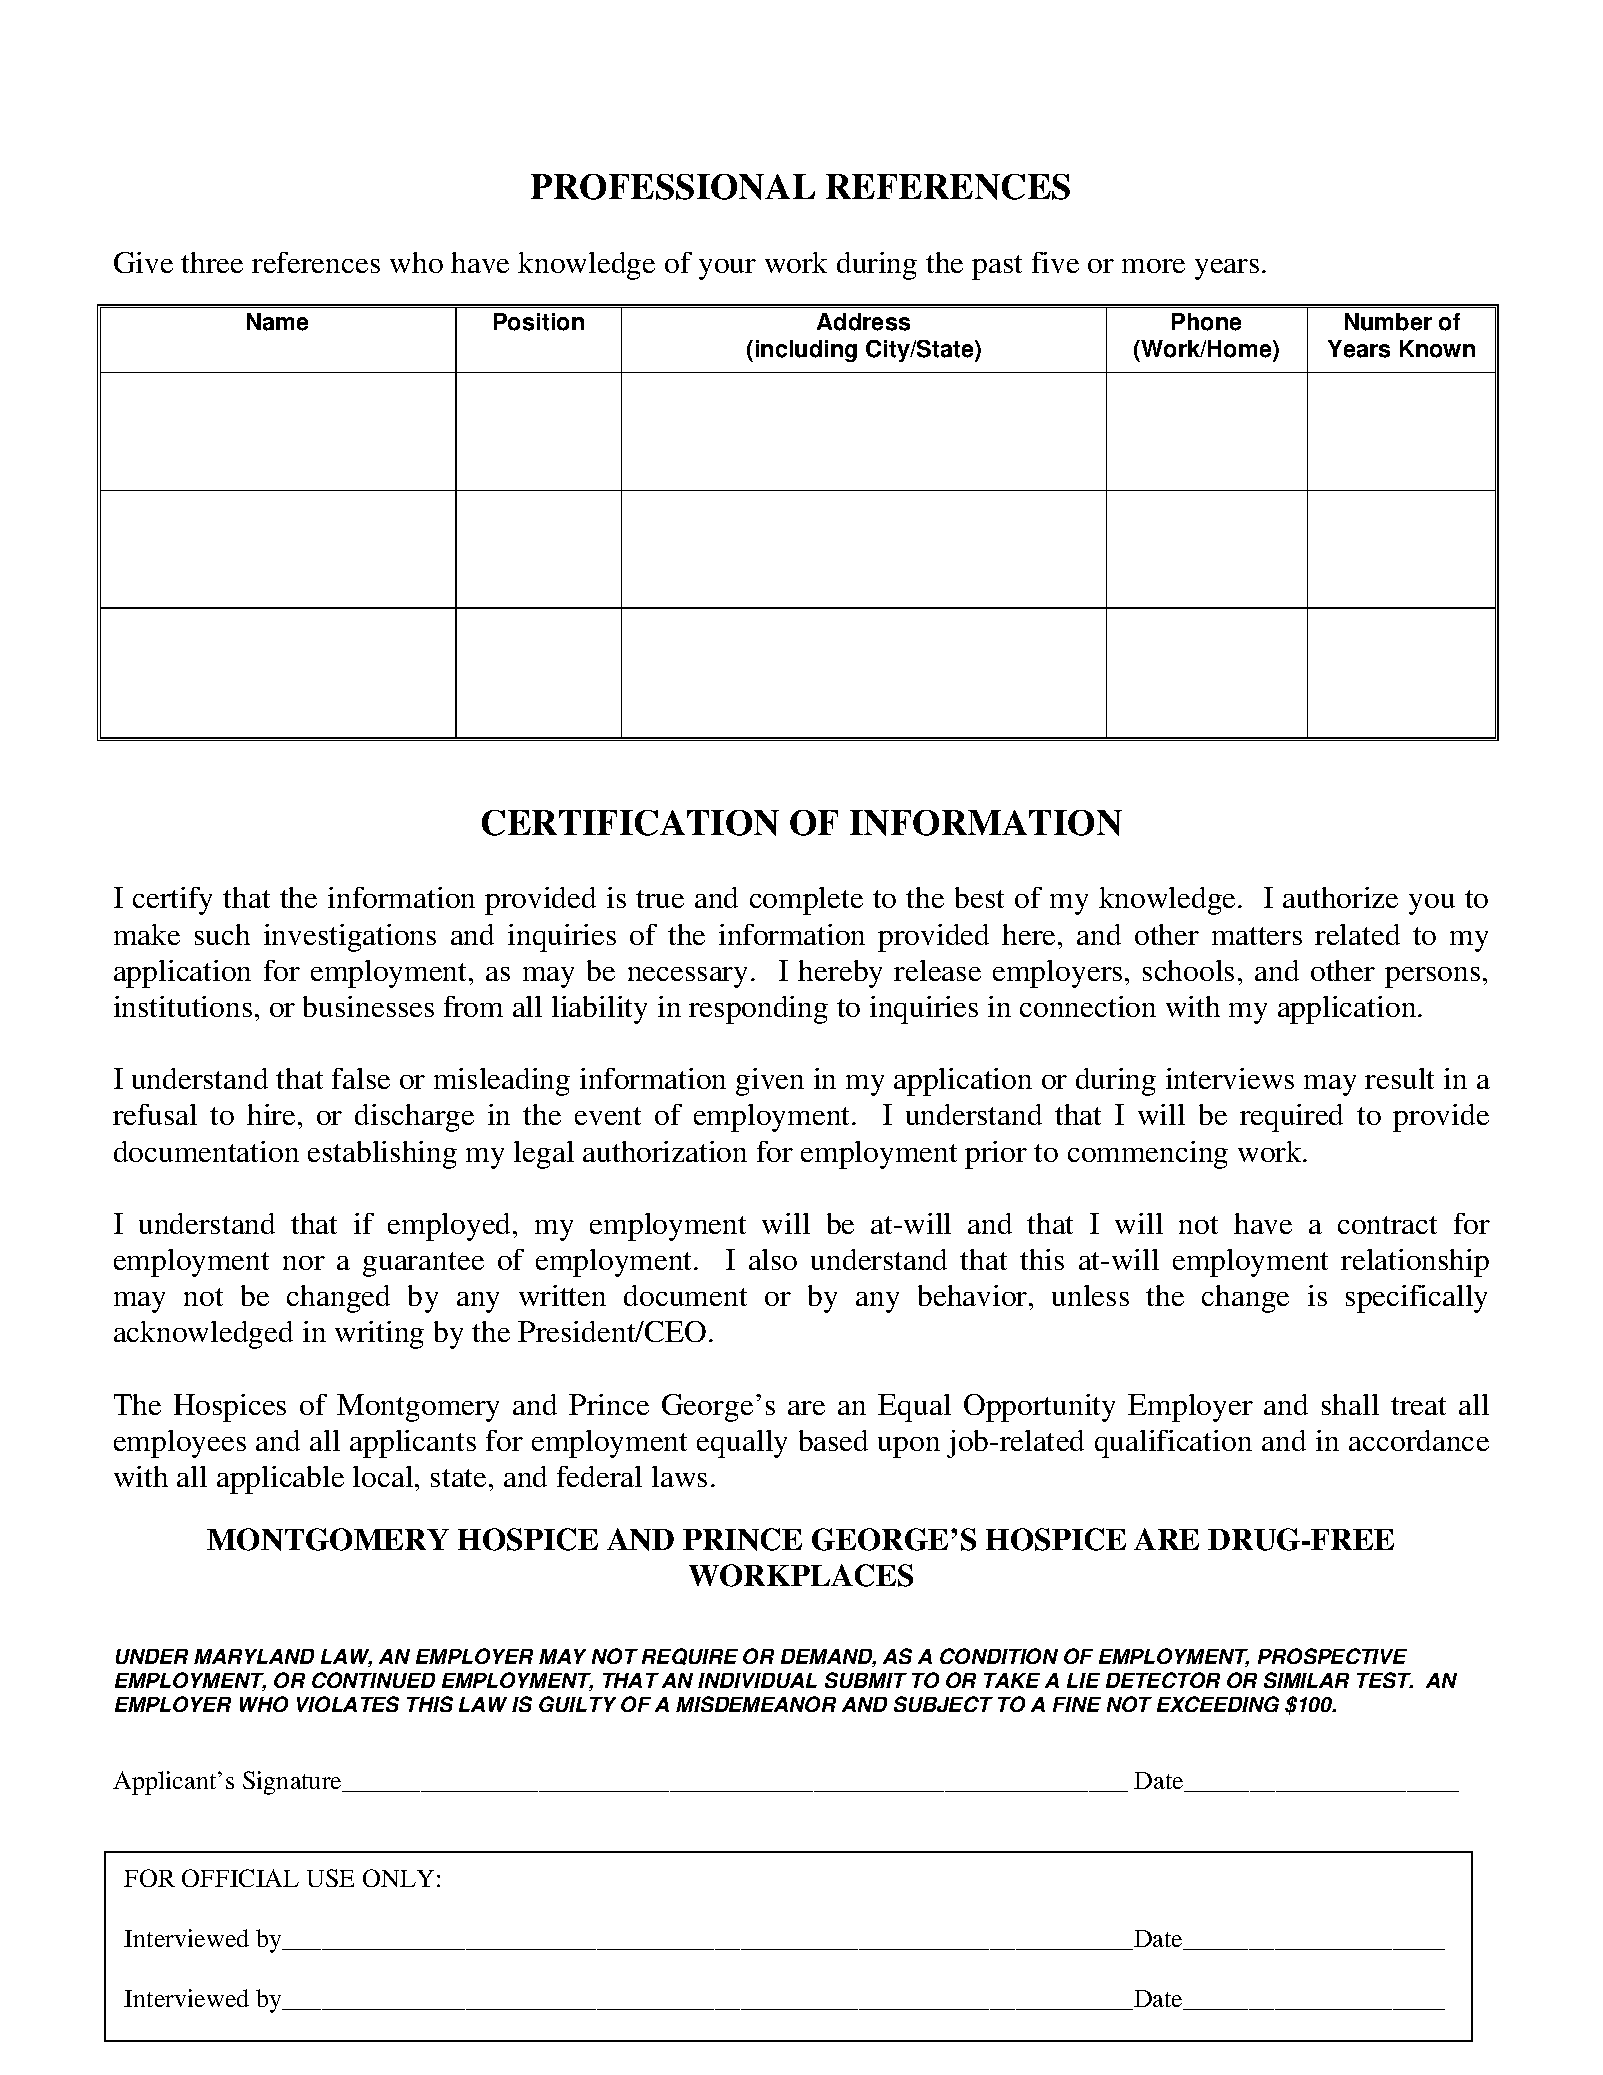 The height and width of the screenshot is (2075, 1603). I want to click on MISDEMEANOR, so click(756, 1704).
